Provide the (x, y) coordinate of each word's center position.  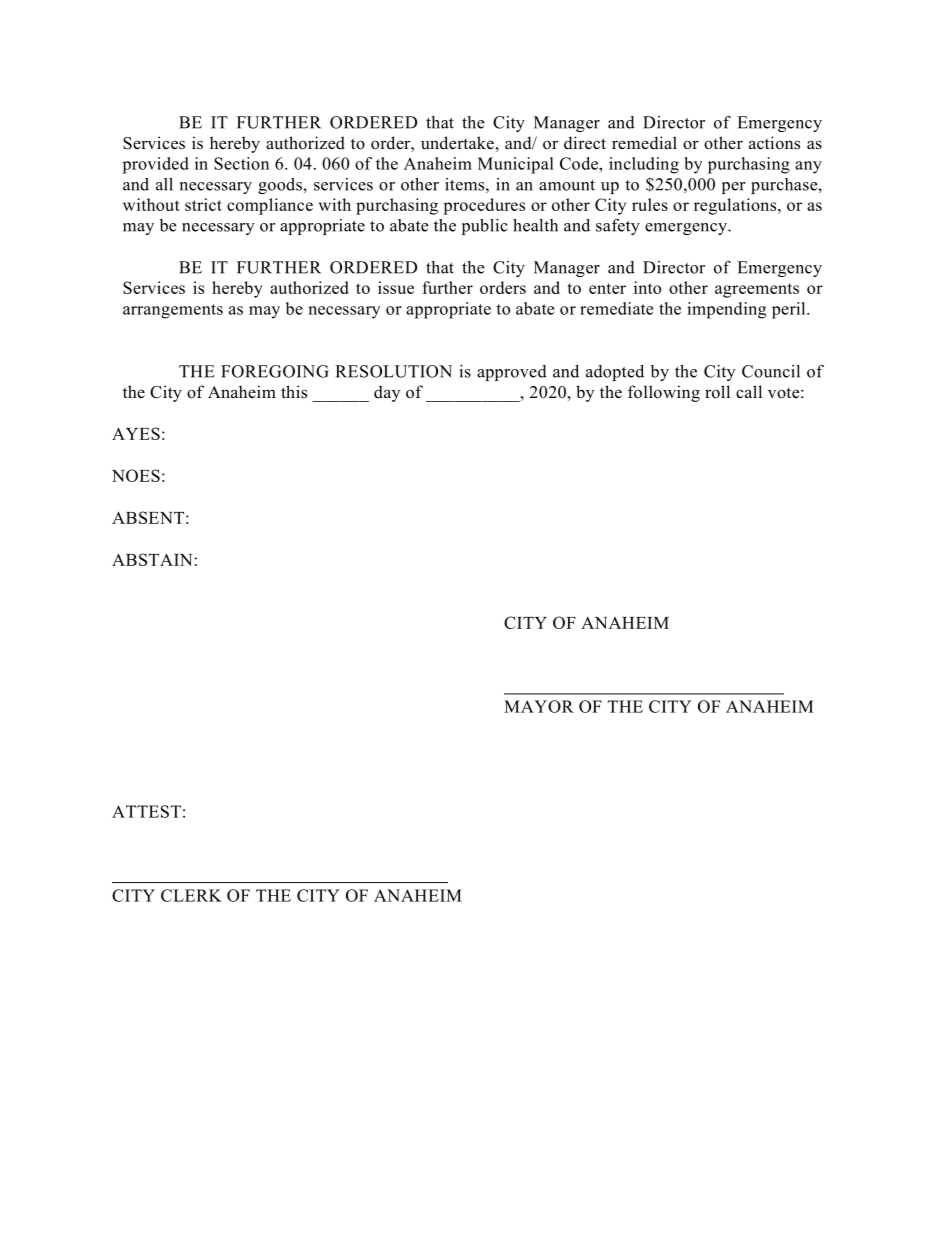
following (664, 393)
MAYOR (539, 706)
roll (717, 392)
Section (241, 163)
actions (774, 143)
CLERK (191, 895)
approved (512, 373)
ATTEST (146, 811)
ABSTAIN (152, 559)
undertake (457, 143)
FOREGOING (275, 371)
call (749, 391)
